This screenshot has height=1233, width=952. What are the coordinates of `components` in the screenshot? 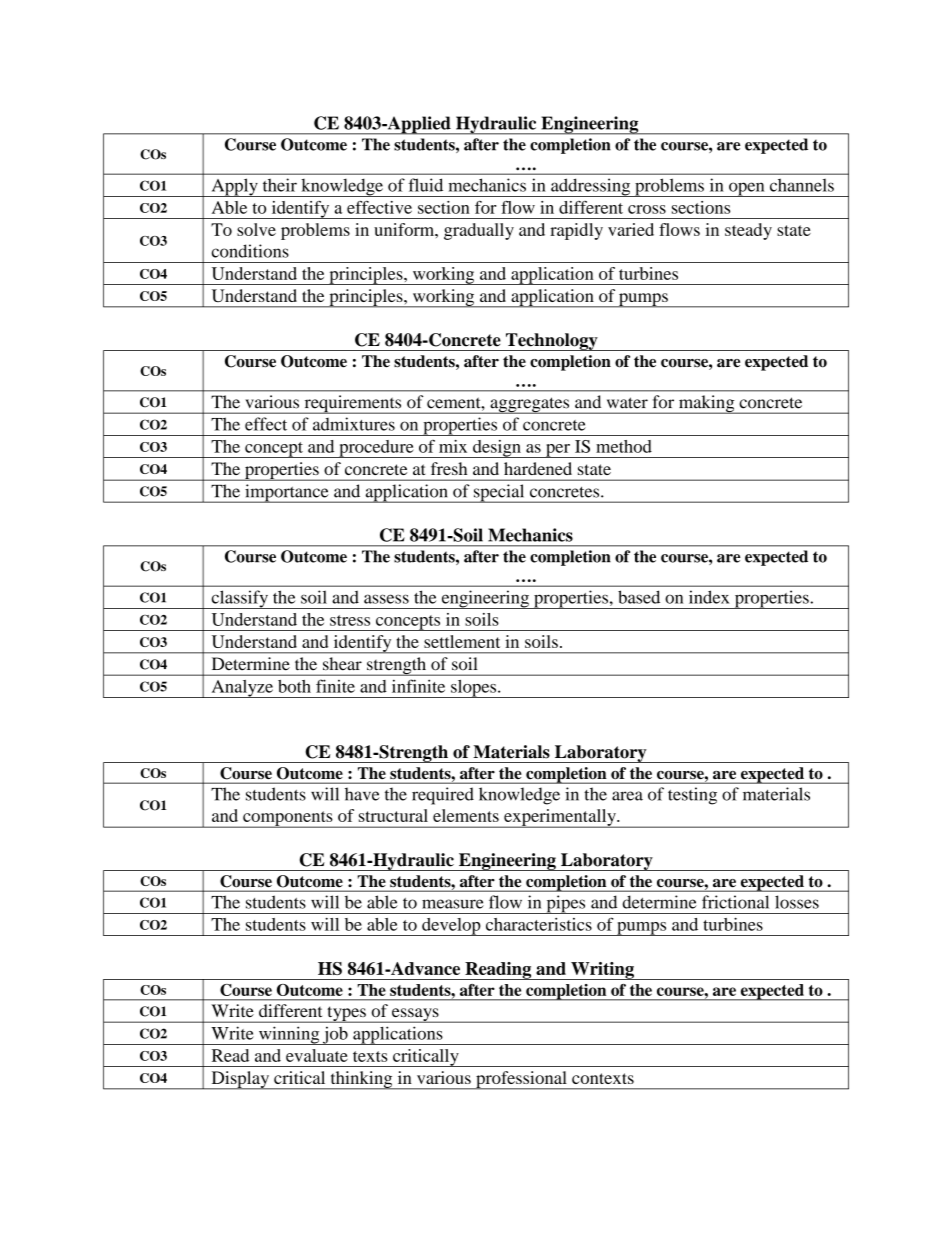 It's located at (288, 819).
